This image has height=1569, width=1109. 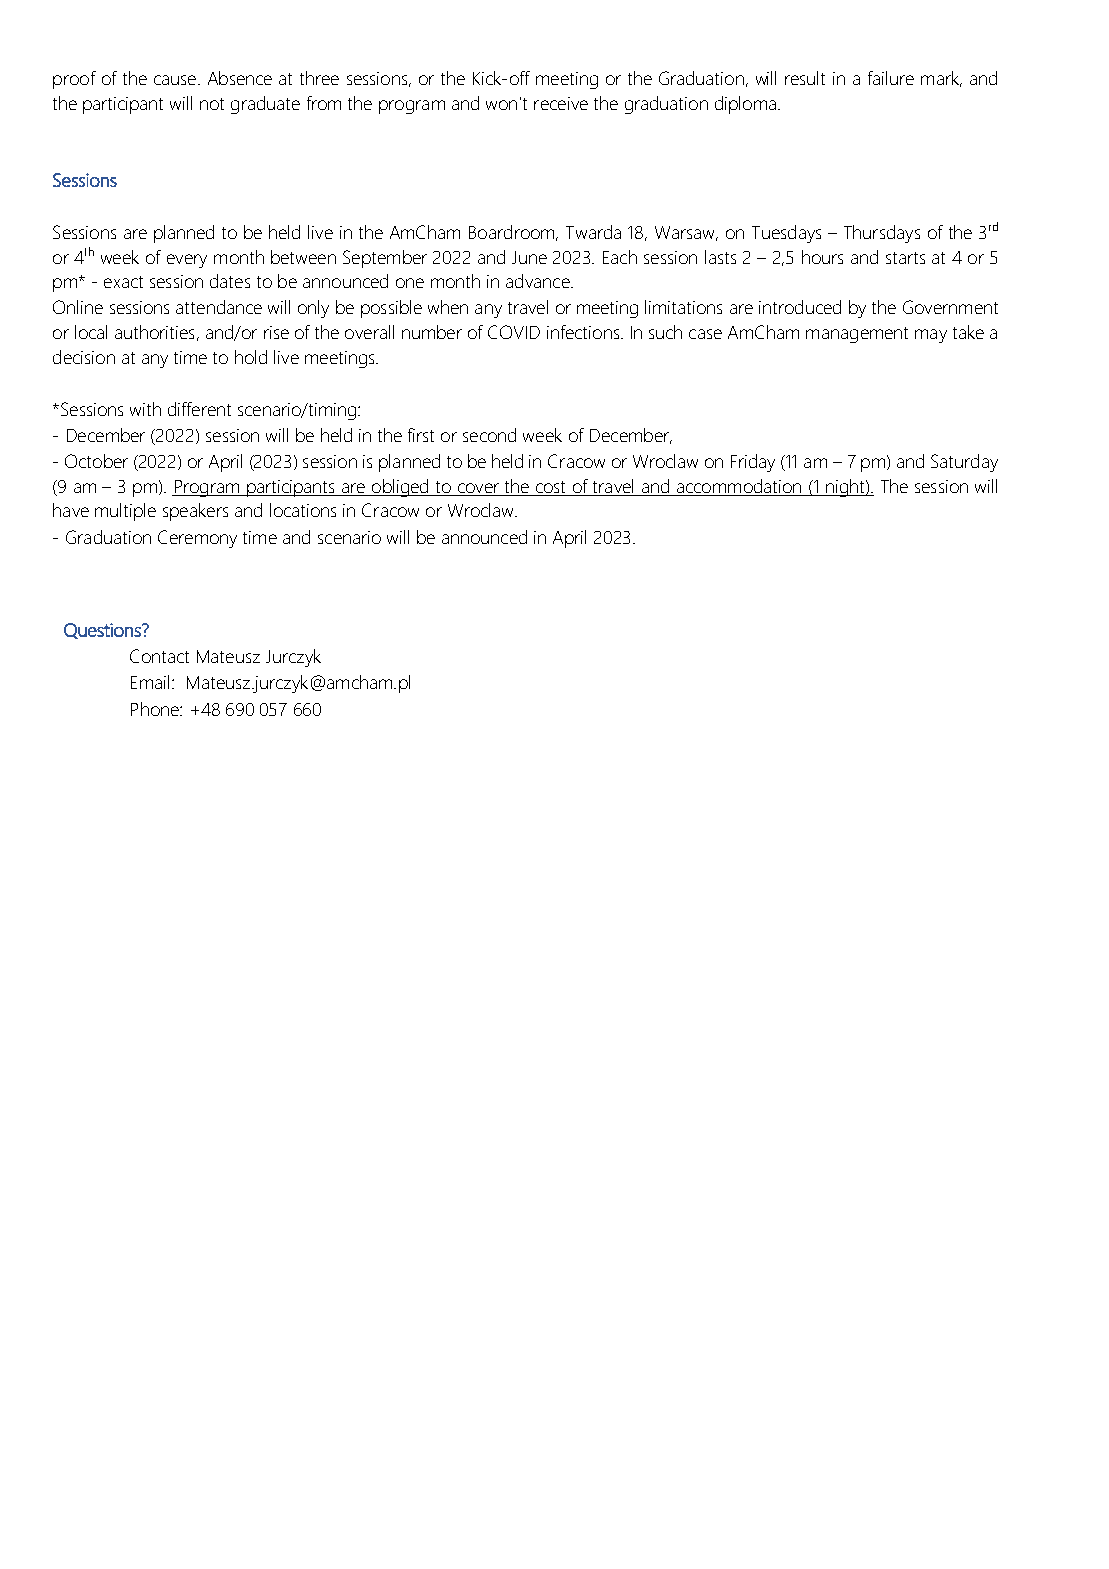 I want to click on receive, so click(x=561, y=103).
